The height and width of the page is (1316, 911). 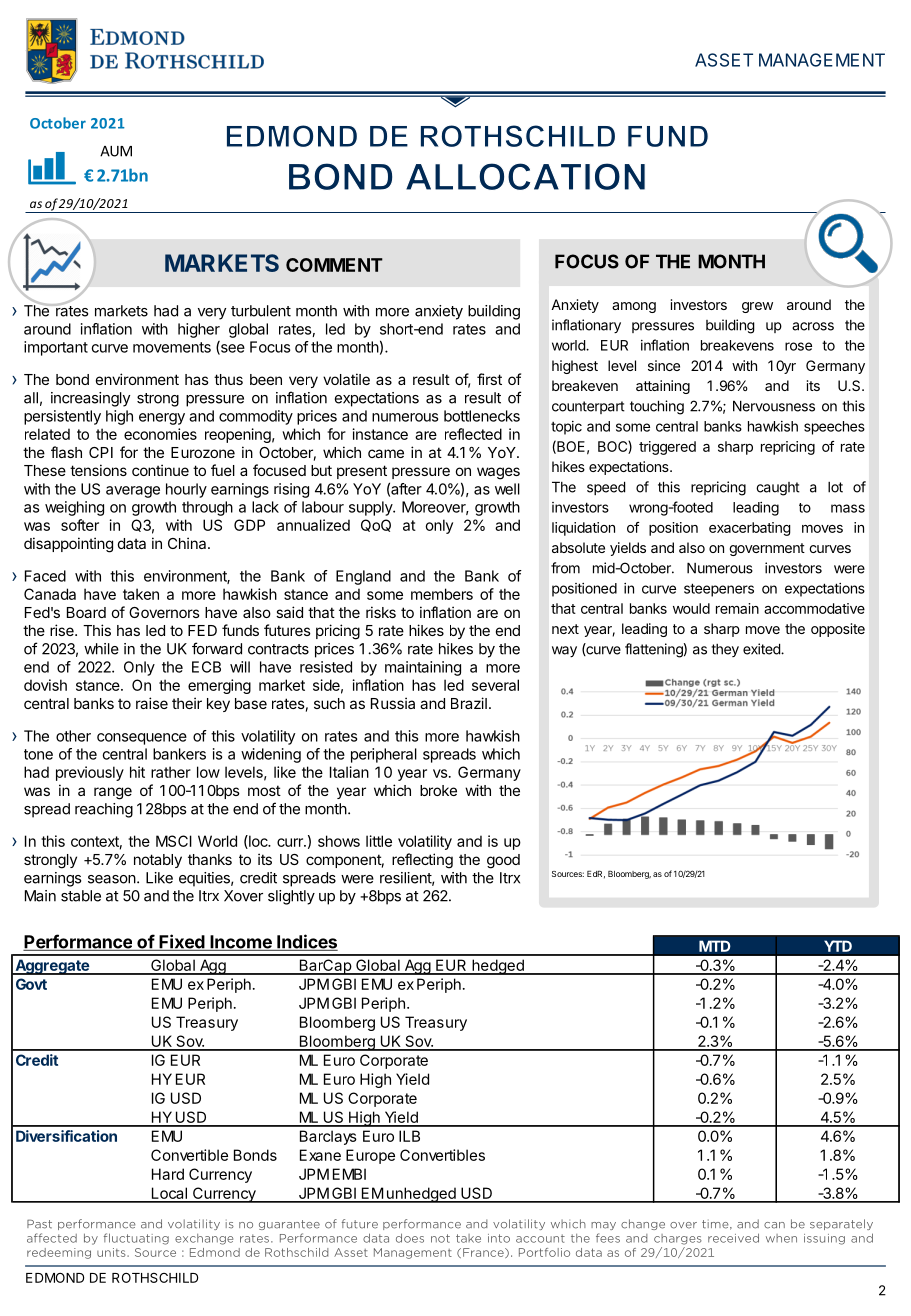 What do you see at coordinates (152, 703) in the page?
I see `raise` at bounding box center [152, 703].
